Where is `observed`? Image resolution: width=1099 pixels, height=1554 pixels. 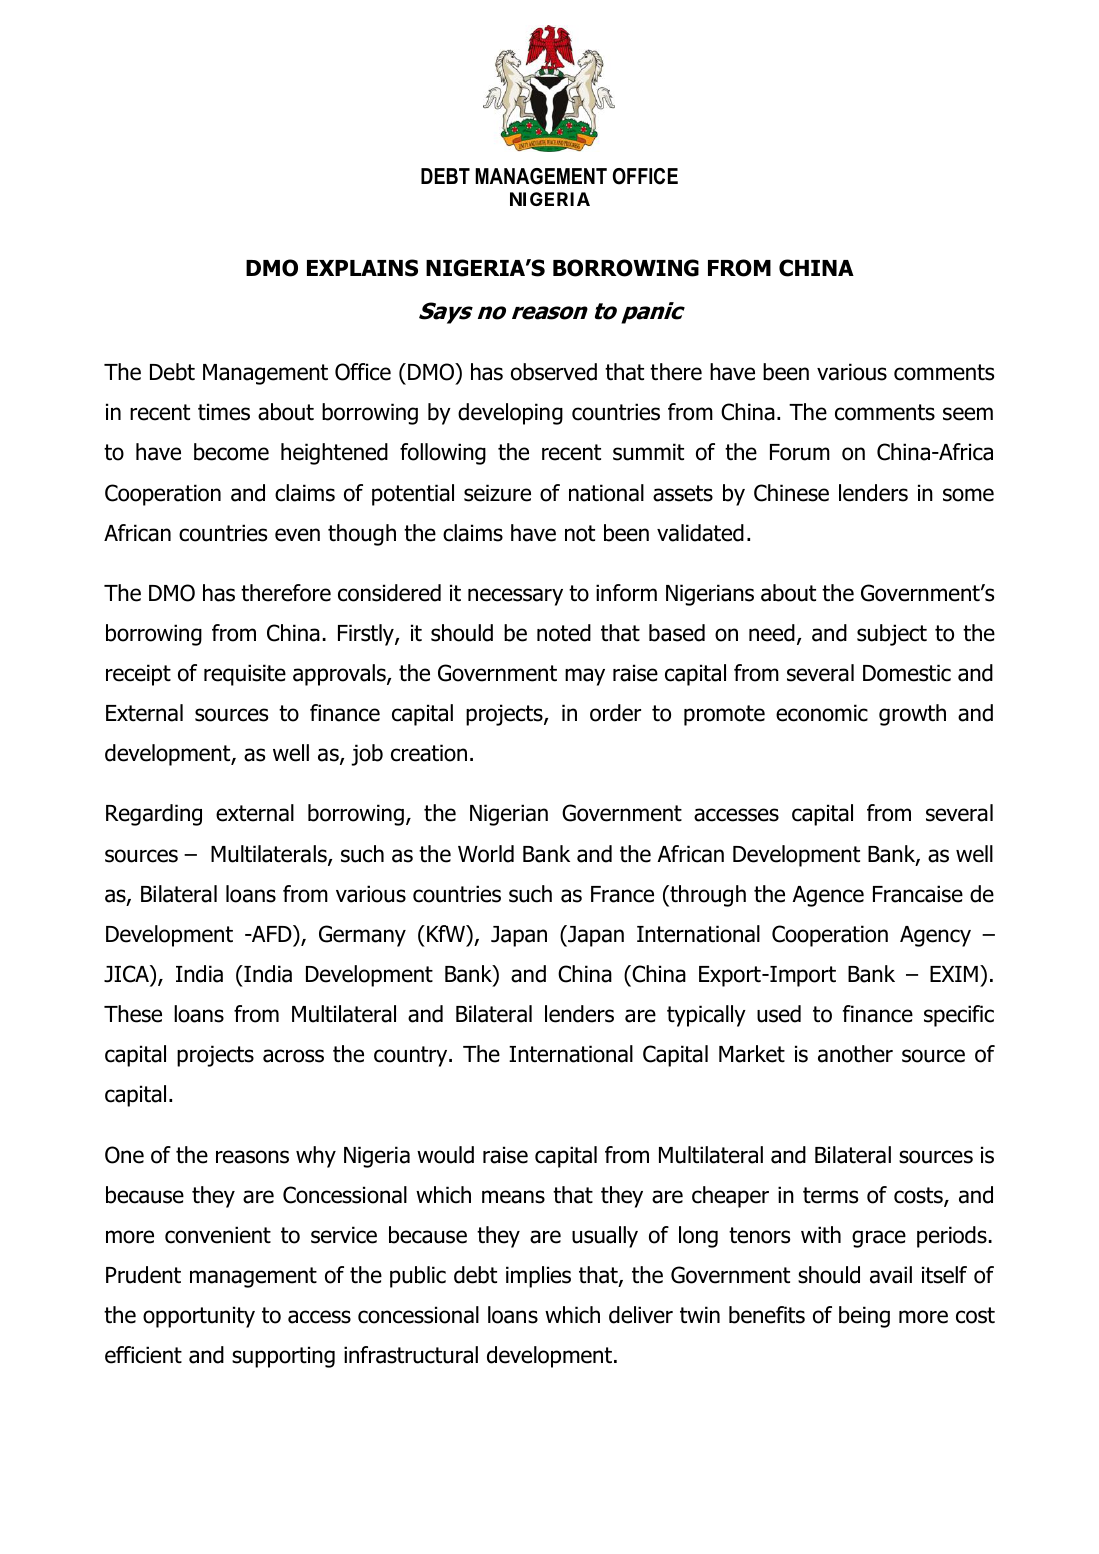 observed is located at coordinates (554, 372).
